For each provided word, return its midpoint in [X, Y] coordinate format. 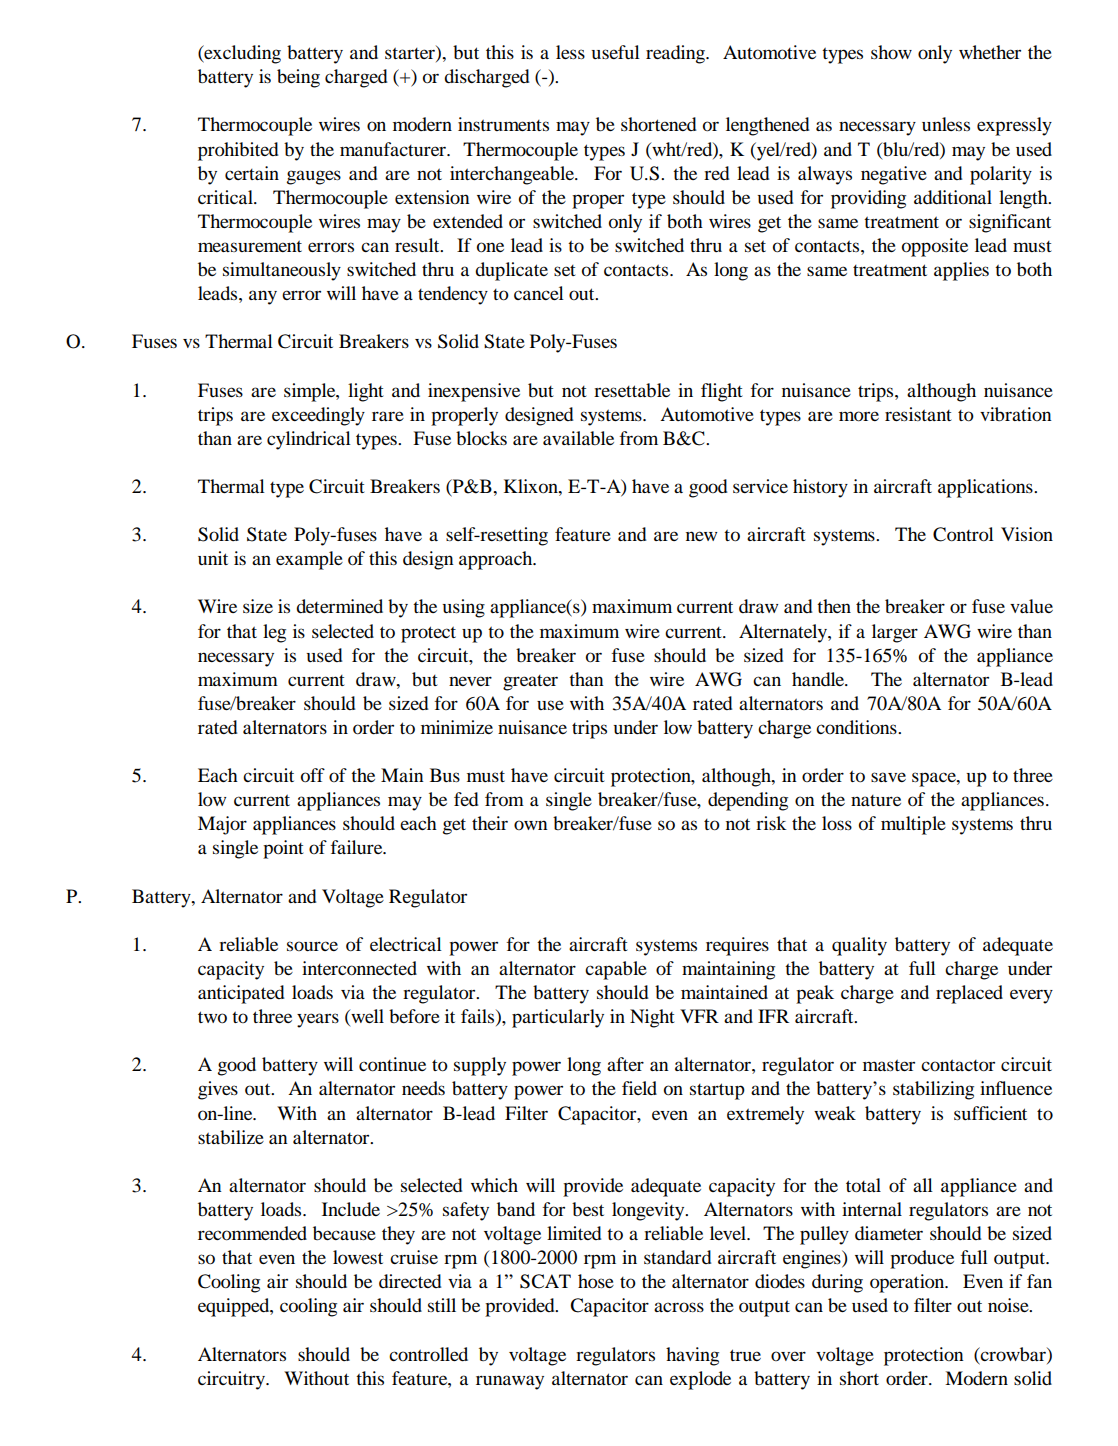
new [701, 536]
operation [908, 1283]
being [298, 78]
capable [616, 970]
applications [986, 488]
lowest [358, 1257]
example [309, 560]
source [312, 946]
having [692, 1356]
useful [616, 52]
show [891, 52]
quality [859, 946]
